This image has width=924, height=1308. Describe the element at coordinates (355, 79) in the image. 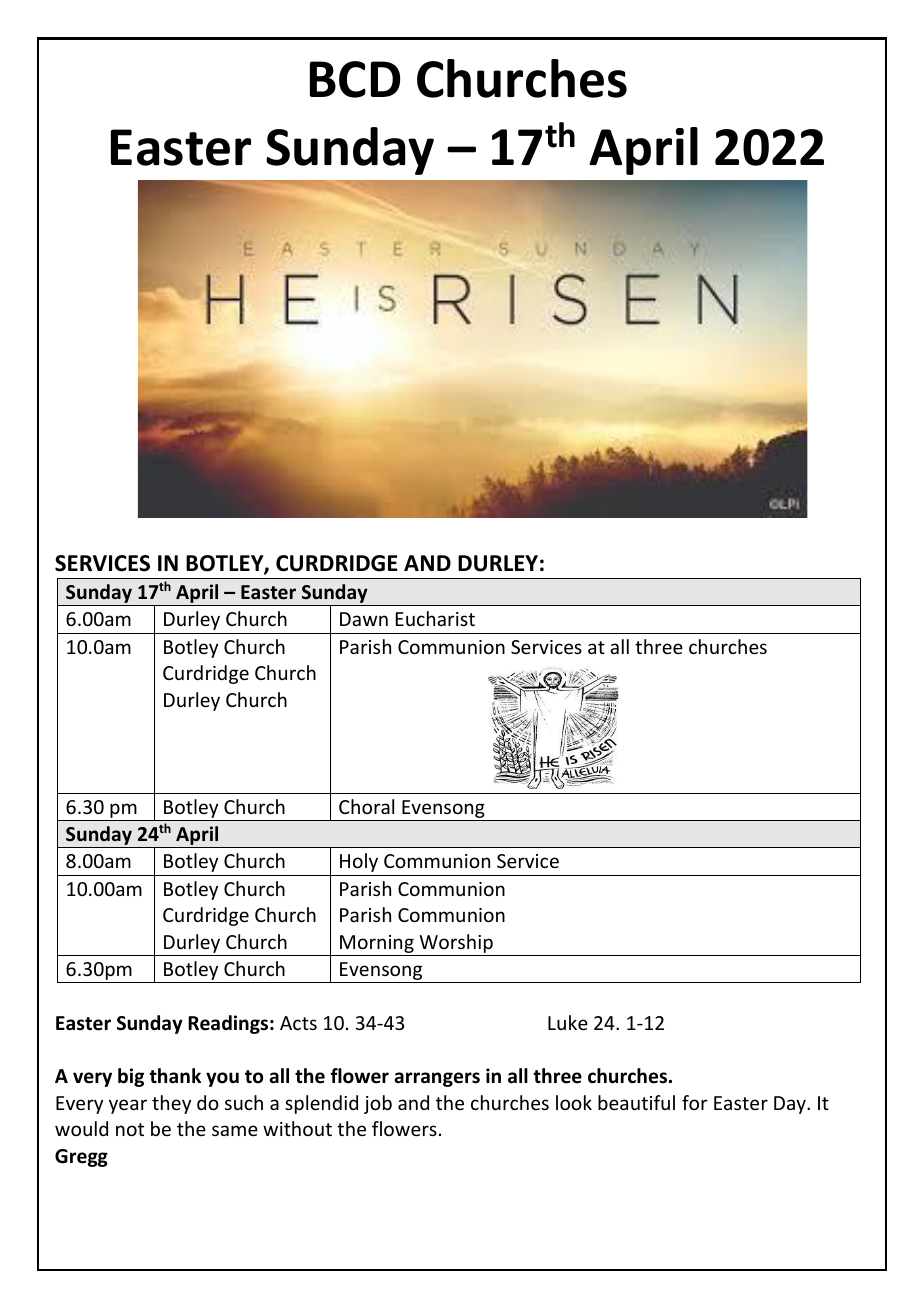

I see `BCD` at that location.
